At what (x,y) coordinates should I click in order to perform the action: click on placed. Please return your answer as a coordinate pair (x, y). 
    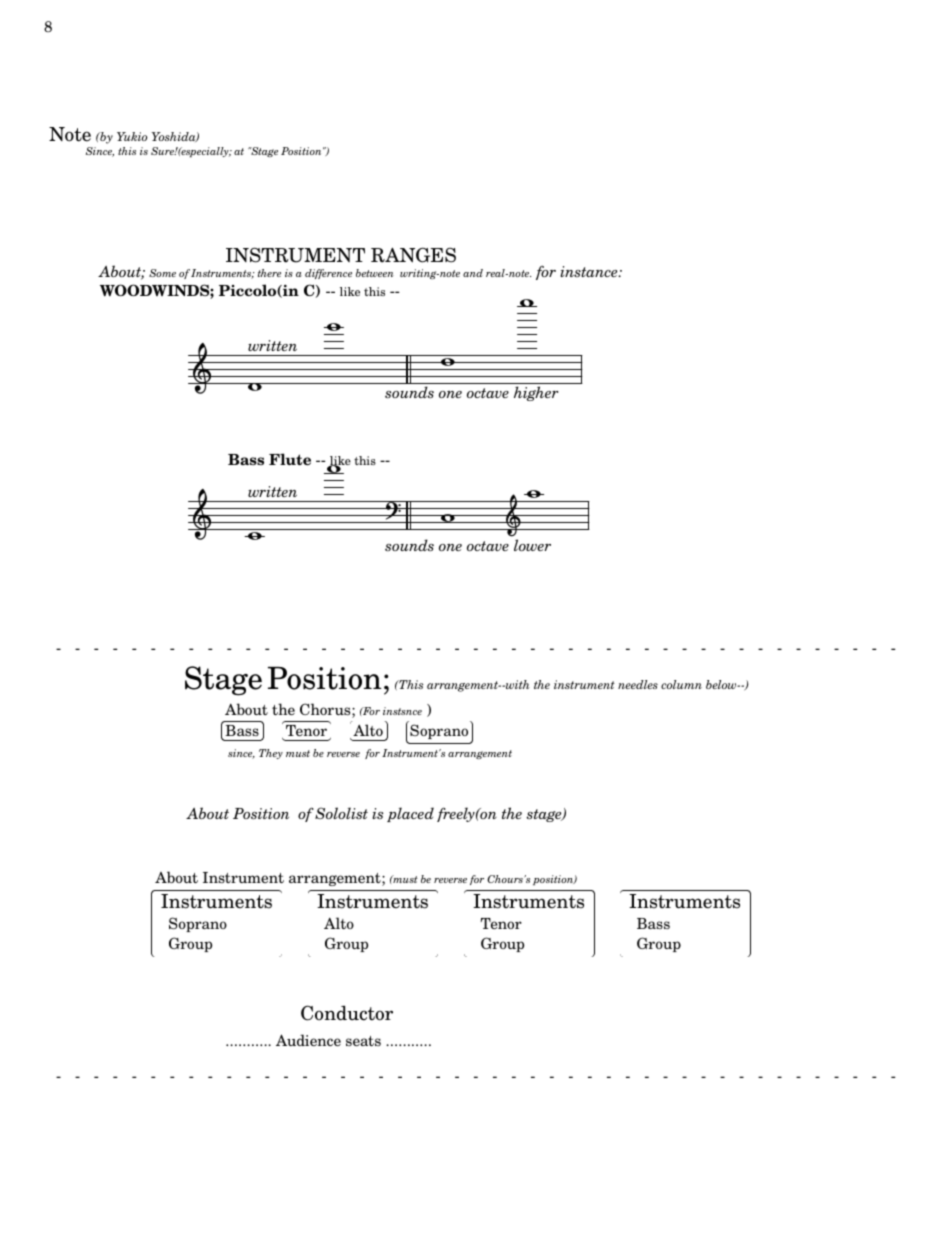
    Looking at the image, I should click on (410, 814).
